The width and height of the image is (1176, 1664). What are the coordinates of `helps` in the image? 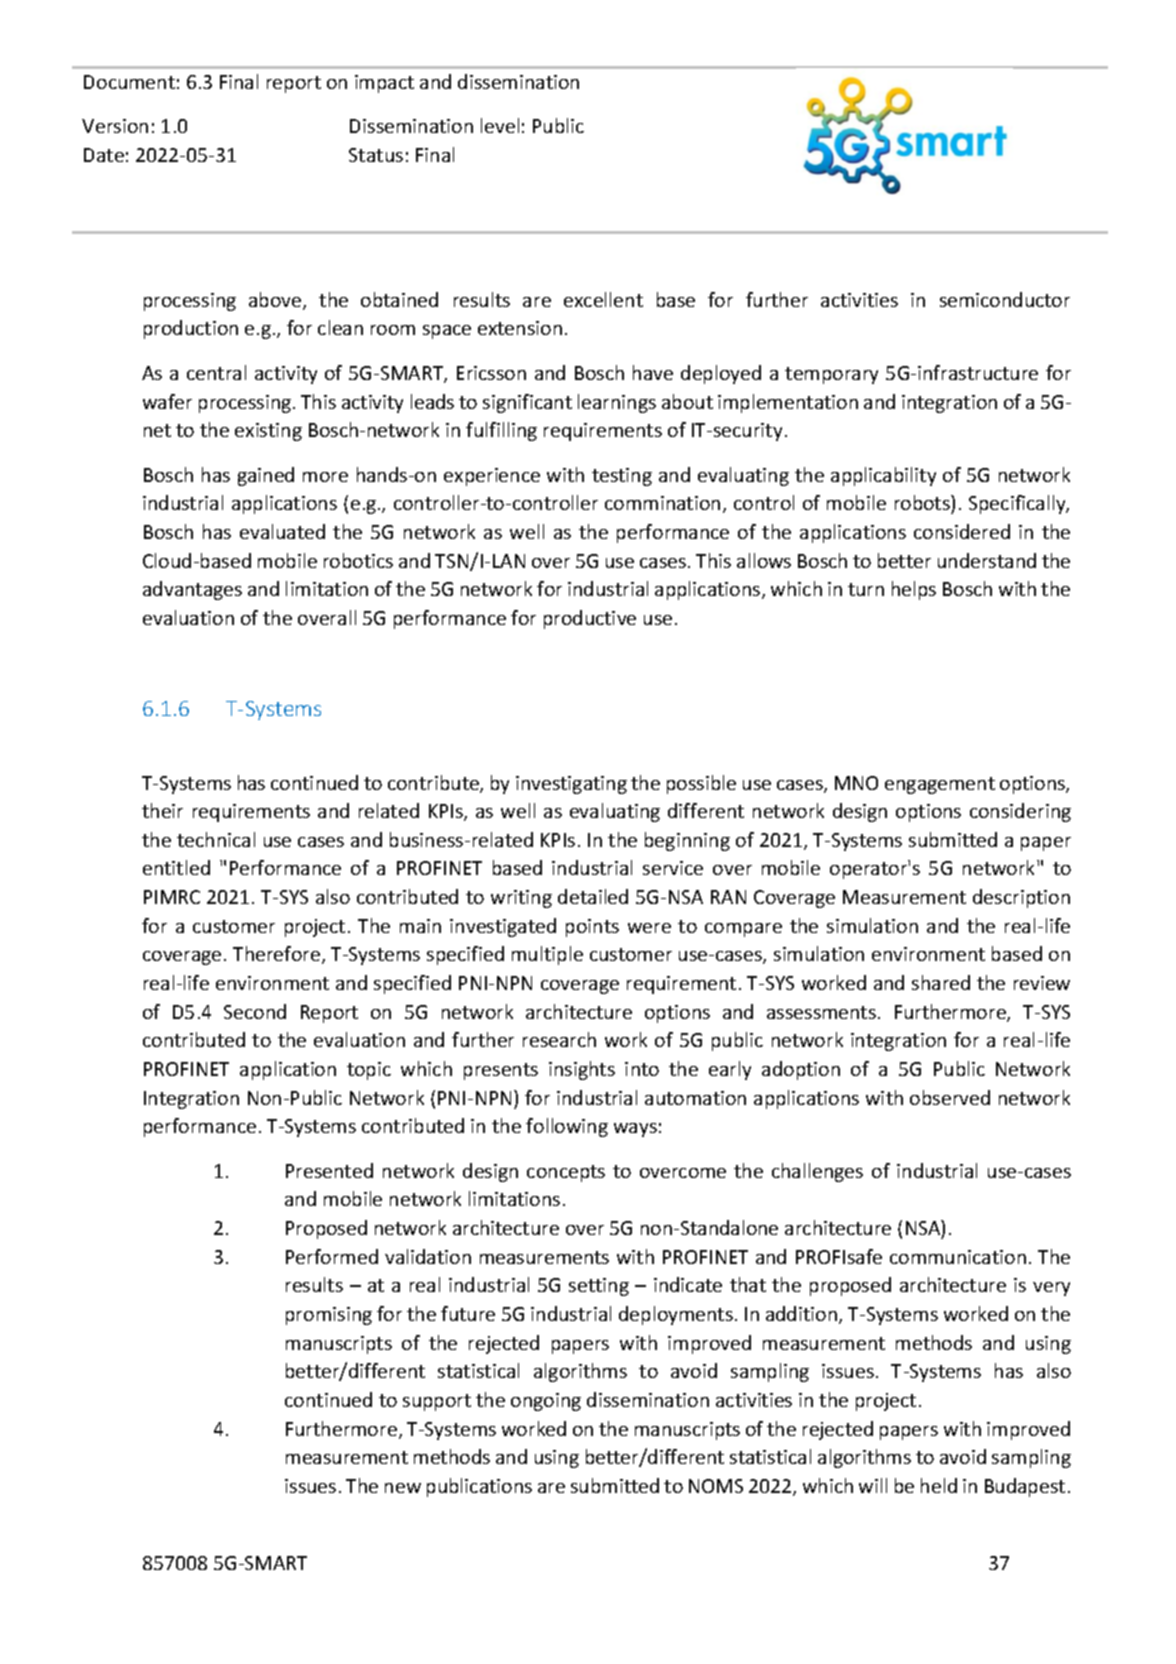 It's located at (914, 590).
